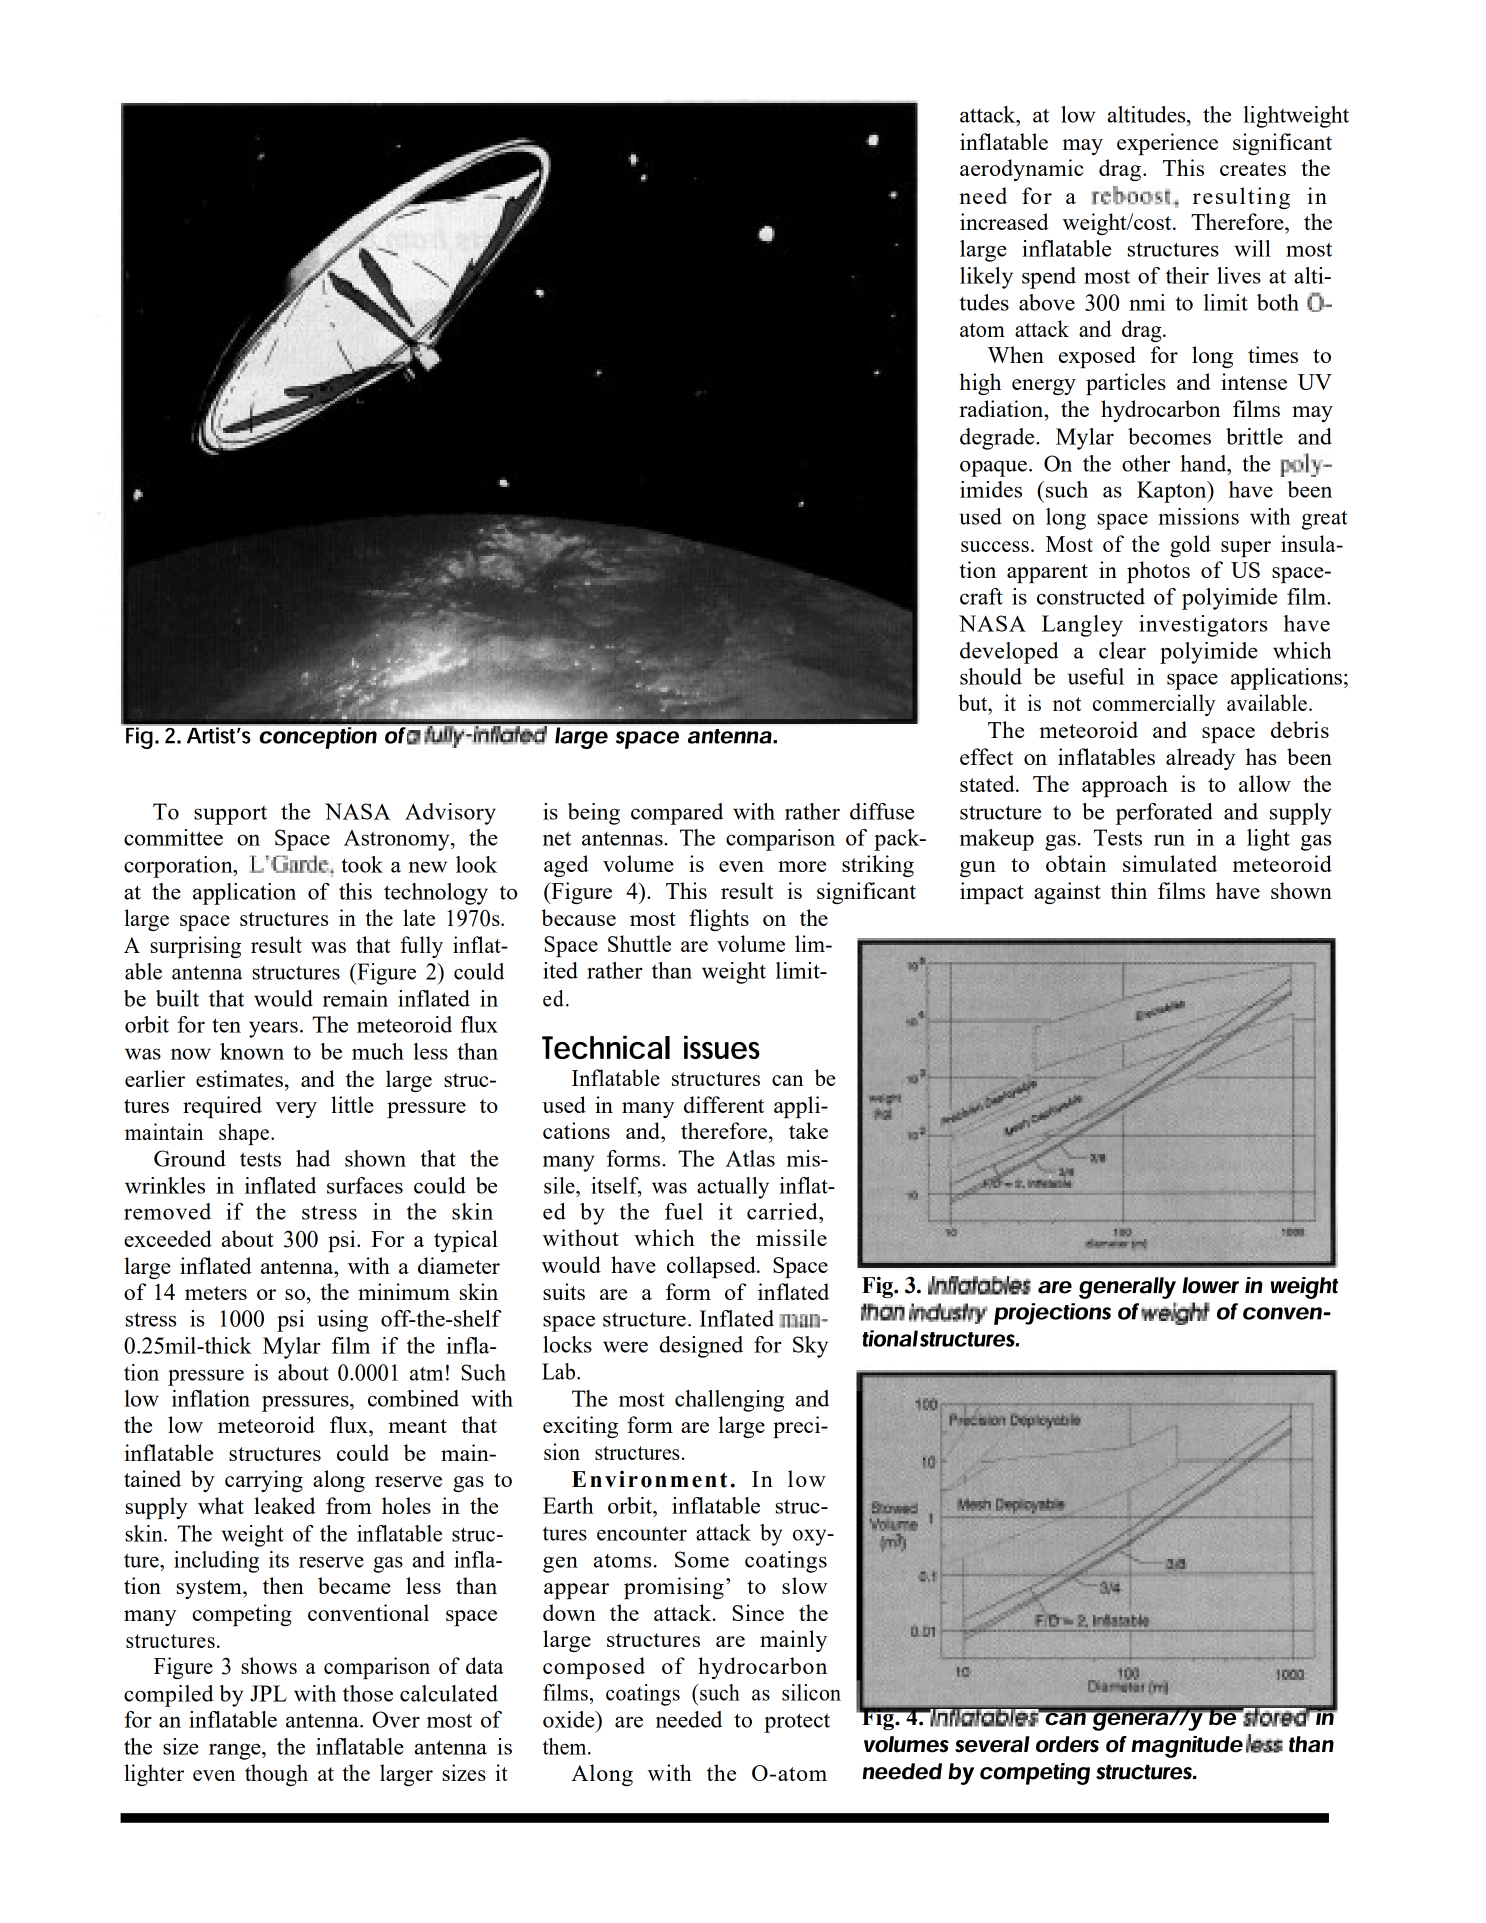 The image size is (1486, 1923). I want to click on likely, so click(986, 278).
